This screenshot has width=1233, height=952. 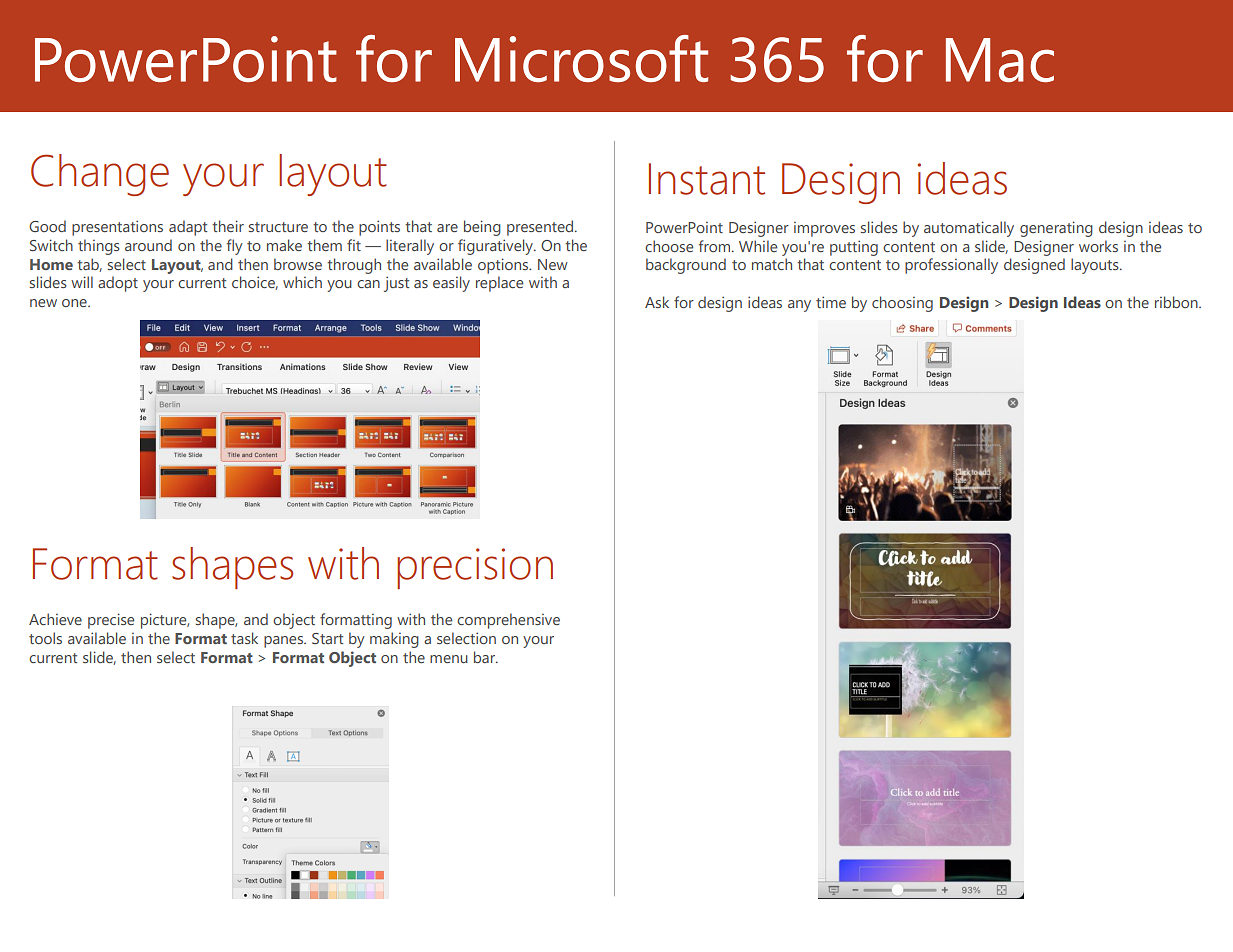 What do you see at coordinates (244, 638) in the screenshot?
I see `task` at bounding box center [244, 638].
